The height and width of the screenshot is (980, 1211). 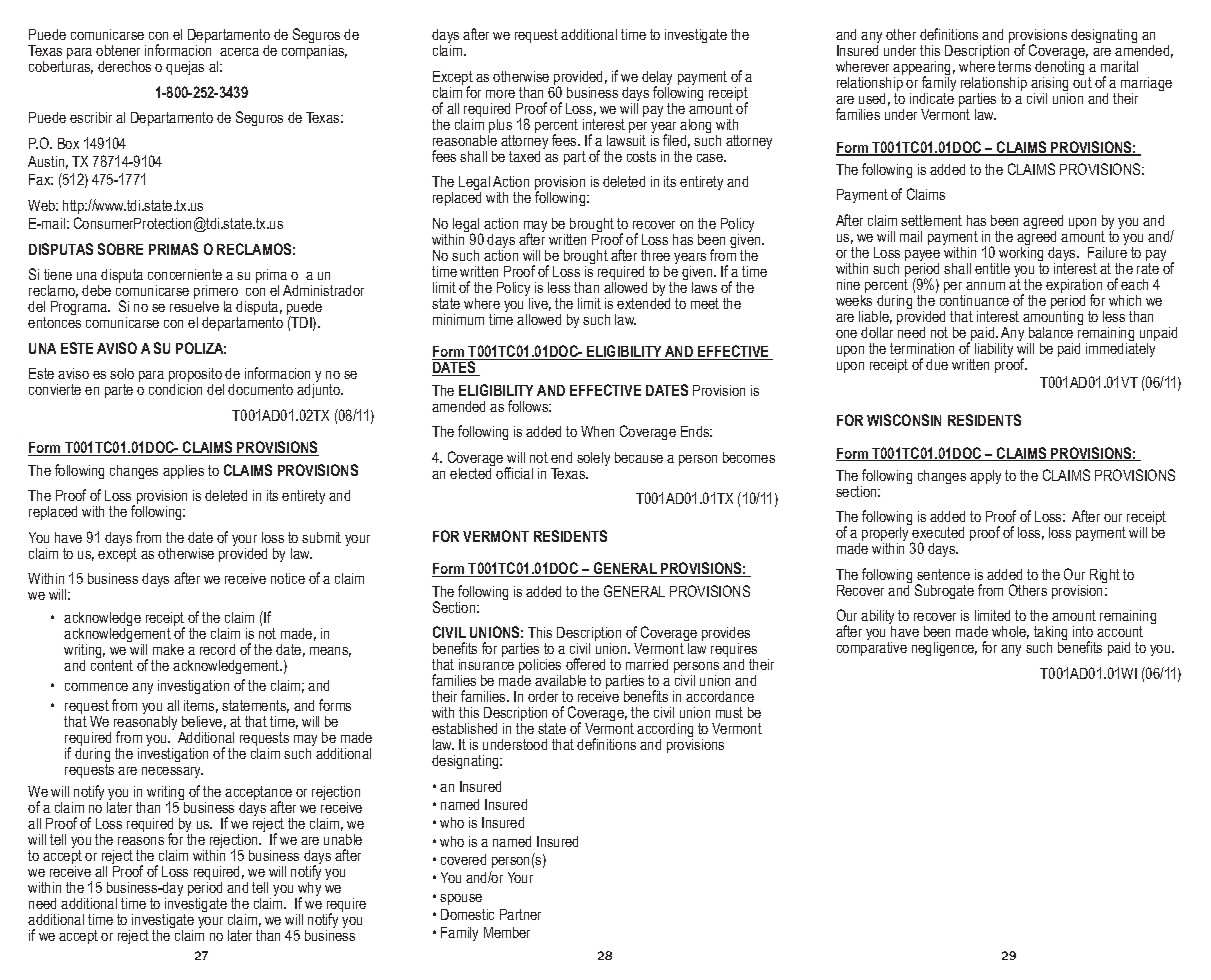 I want to click on offered, so click(x=585, y=664).
